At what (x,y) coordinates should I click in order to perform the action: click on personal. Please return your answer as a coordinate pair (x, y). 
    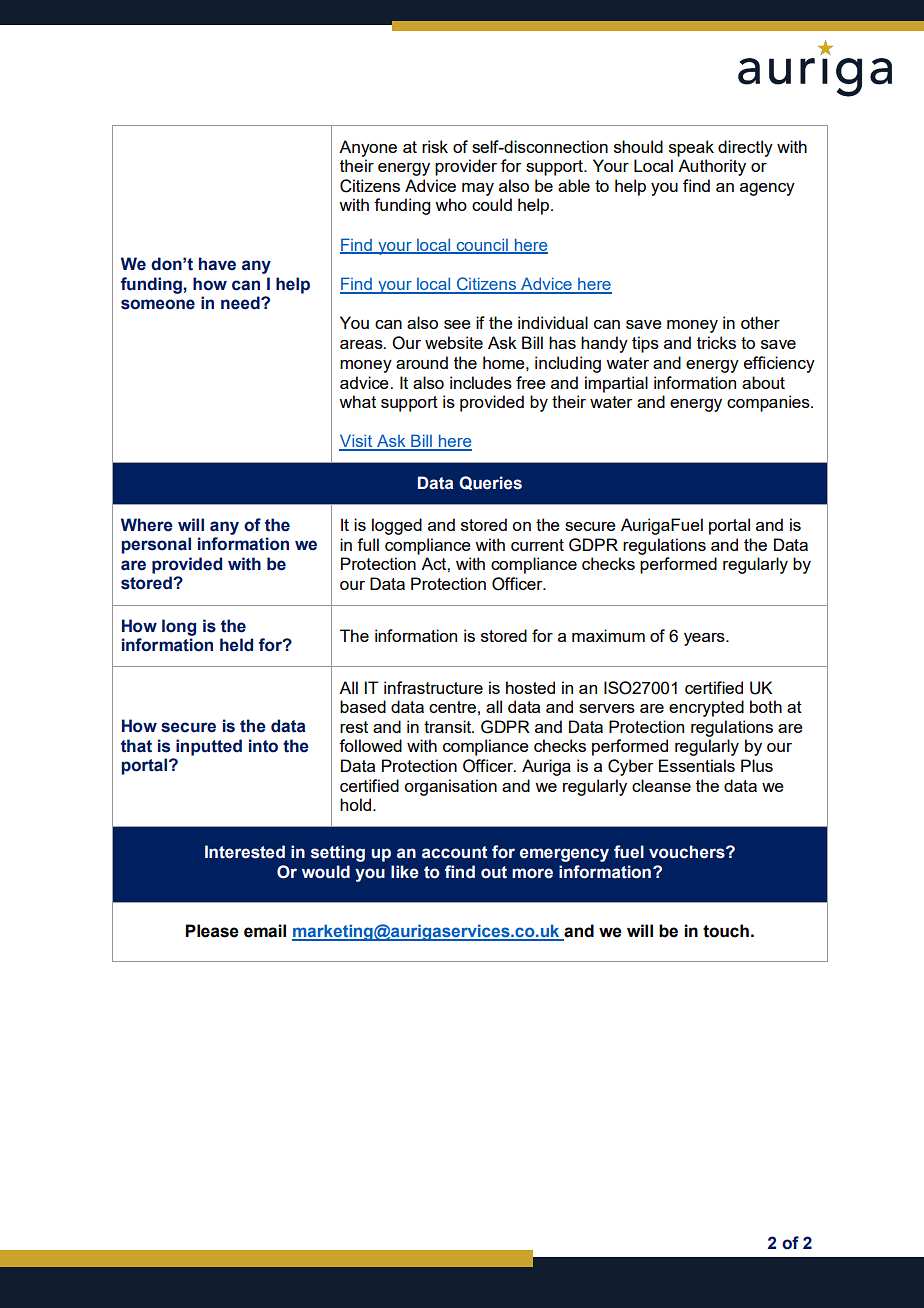
    Looking at the image, I should click on (156, 545).
